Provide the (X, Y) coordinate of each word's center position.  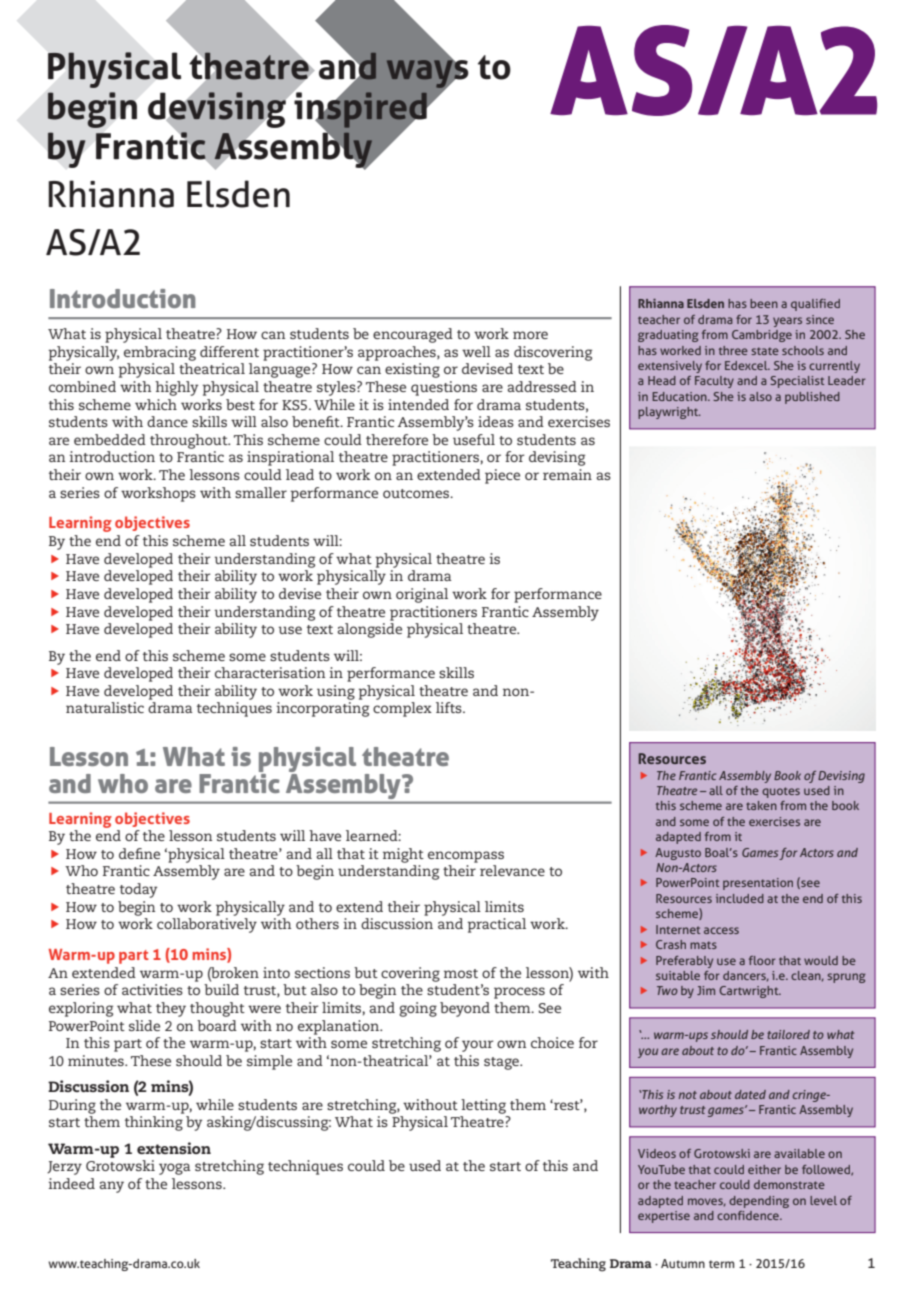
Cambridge (762, 336)
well (476, 351)
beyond (465, 1009)
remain (567, 474)
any (112, 1187)
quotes (781, 792)
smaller (261, 492)
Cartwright (750, 992)
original (422, 595)
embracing (160, 353)
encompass (466, 857)
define (139, 853)
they (171, 1009)
